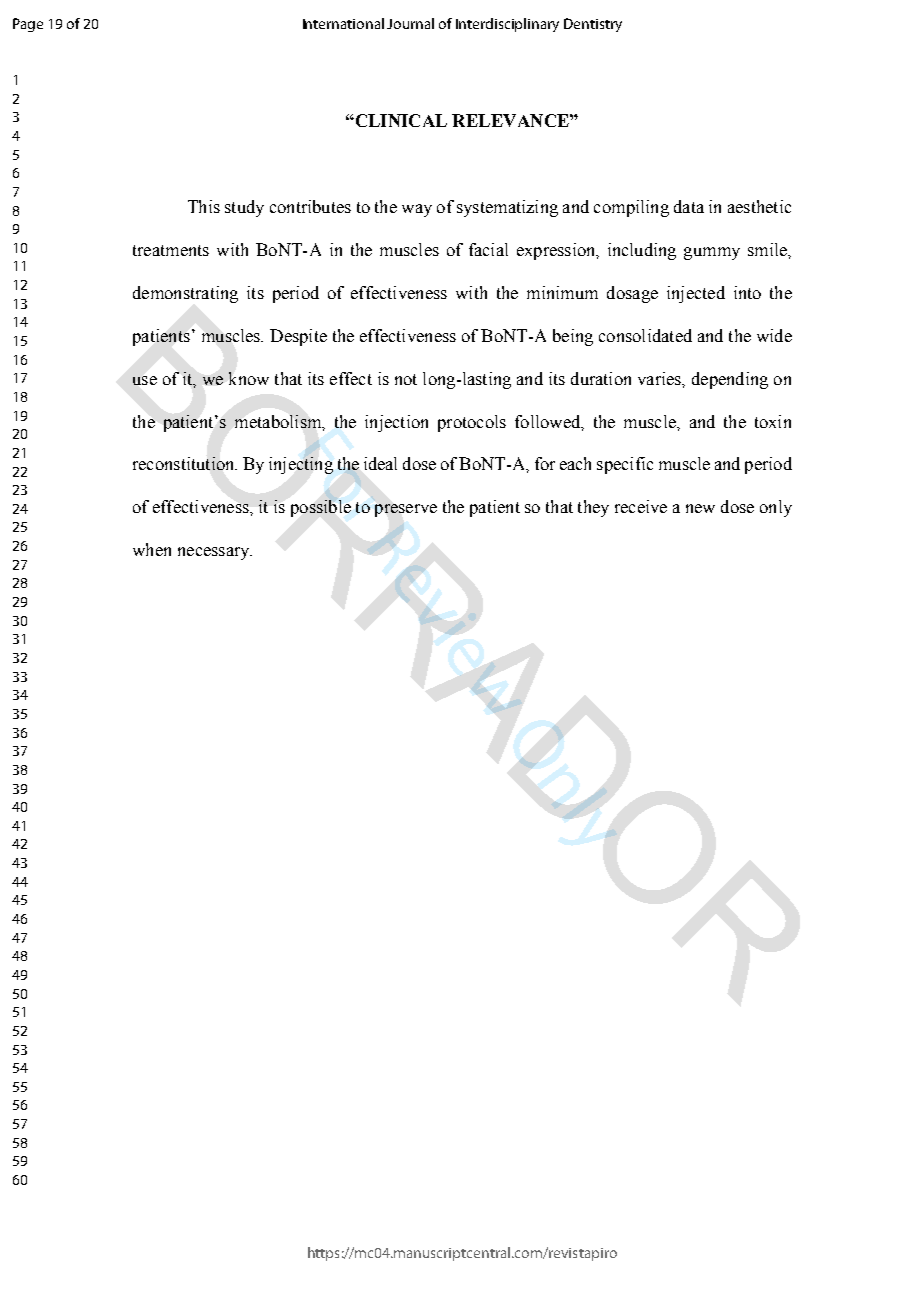  I want to click on data, so click(689, 206).
